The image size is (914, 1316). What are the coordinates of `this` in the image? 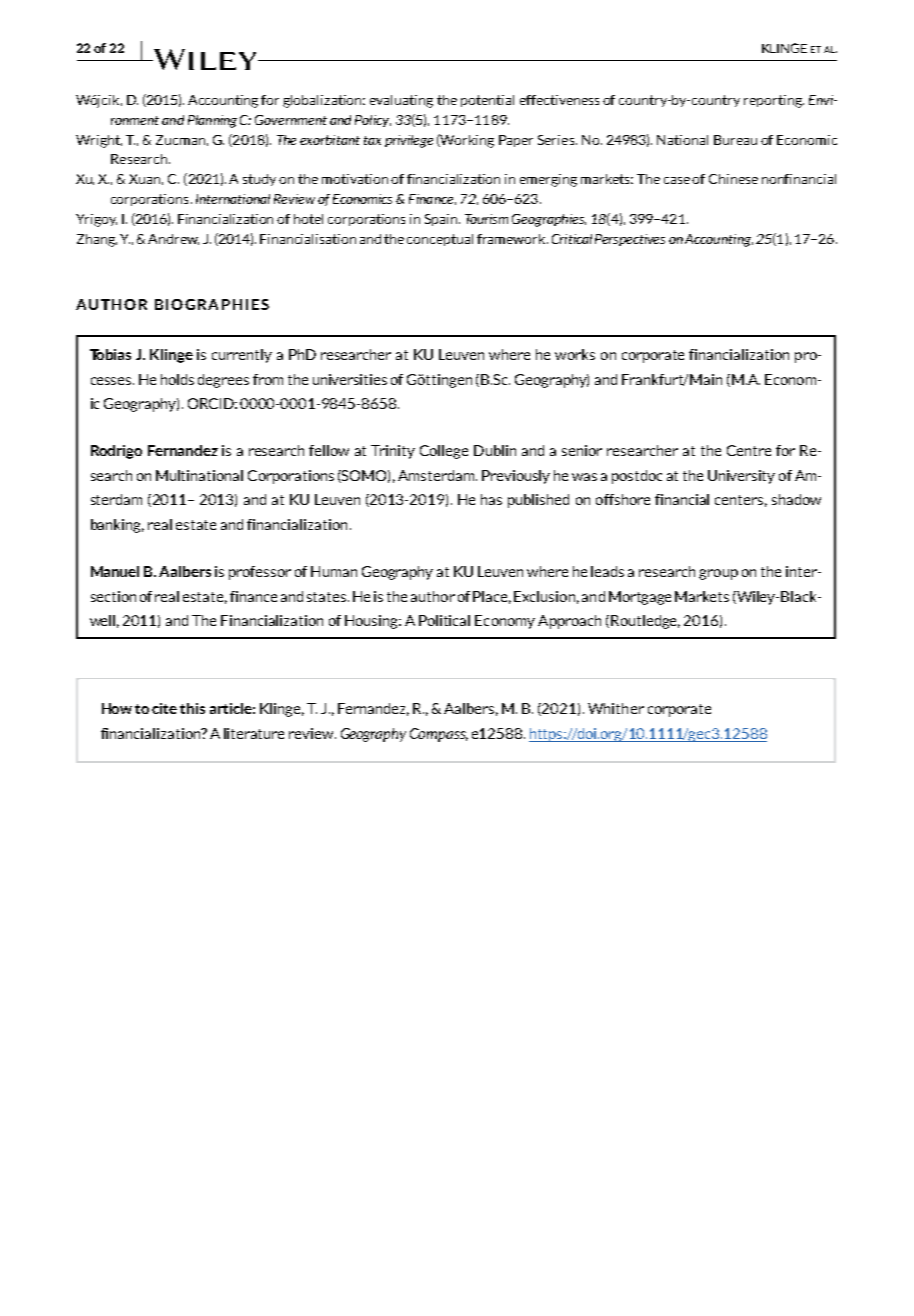 It's located at (192, 708).
